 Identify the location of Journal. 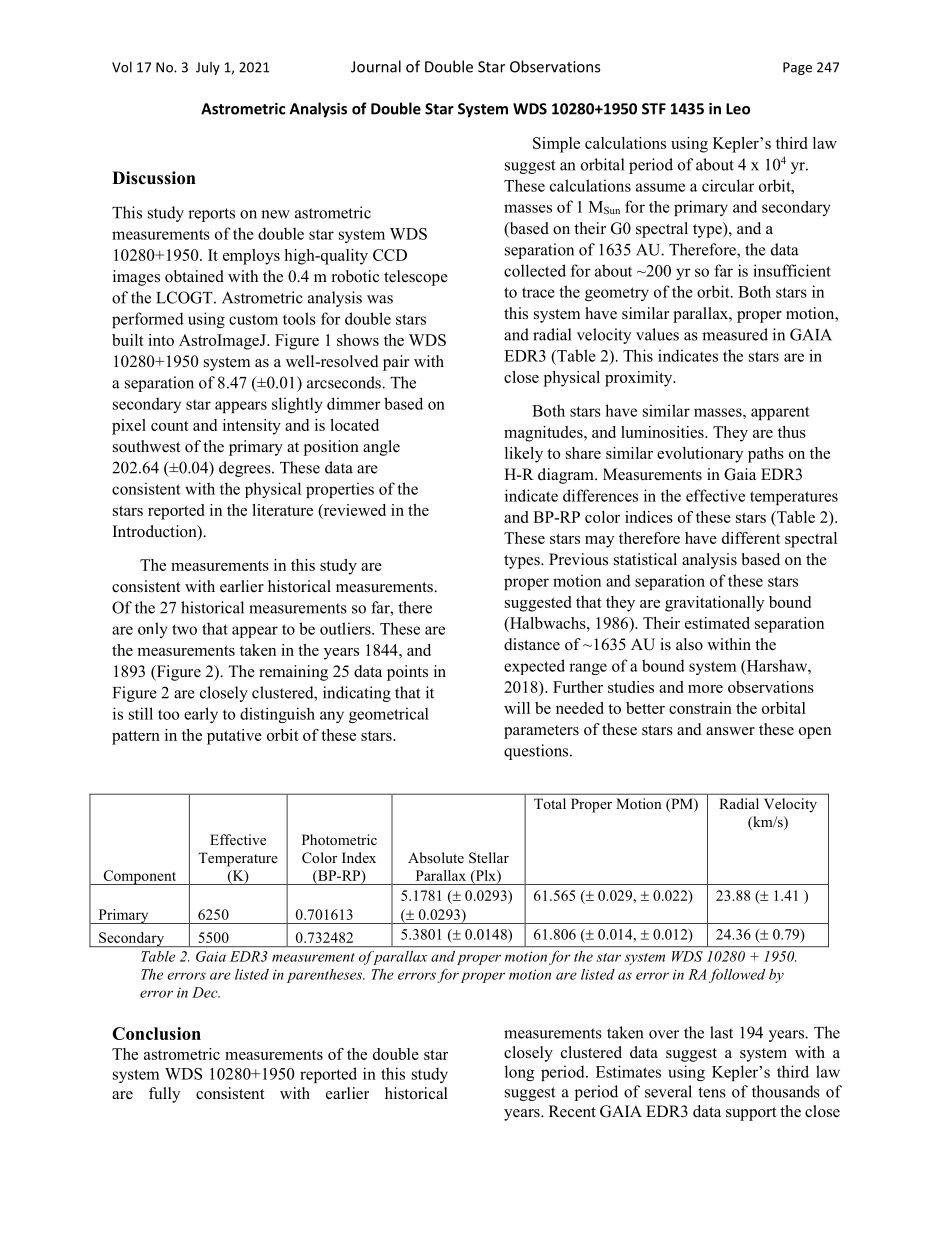
(376, 66).
